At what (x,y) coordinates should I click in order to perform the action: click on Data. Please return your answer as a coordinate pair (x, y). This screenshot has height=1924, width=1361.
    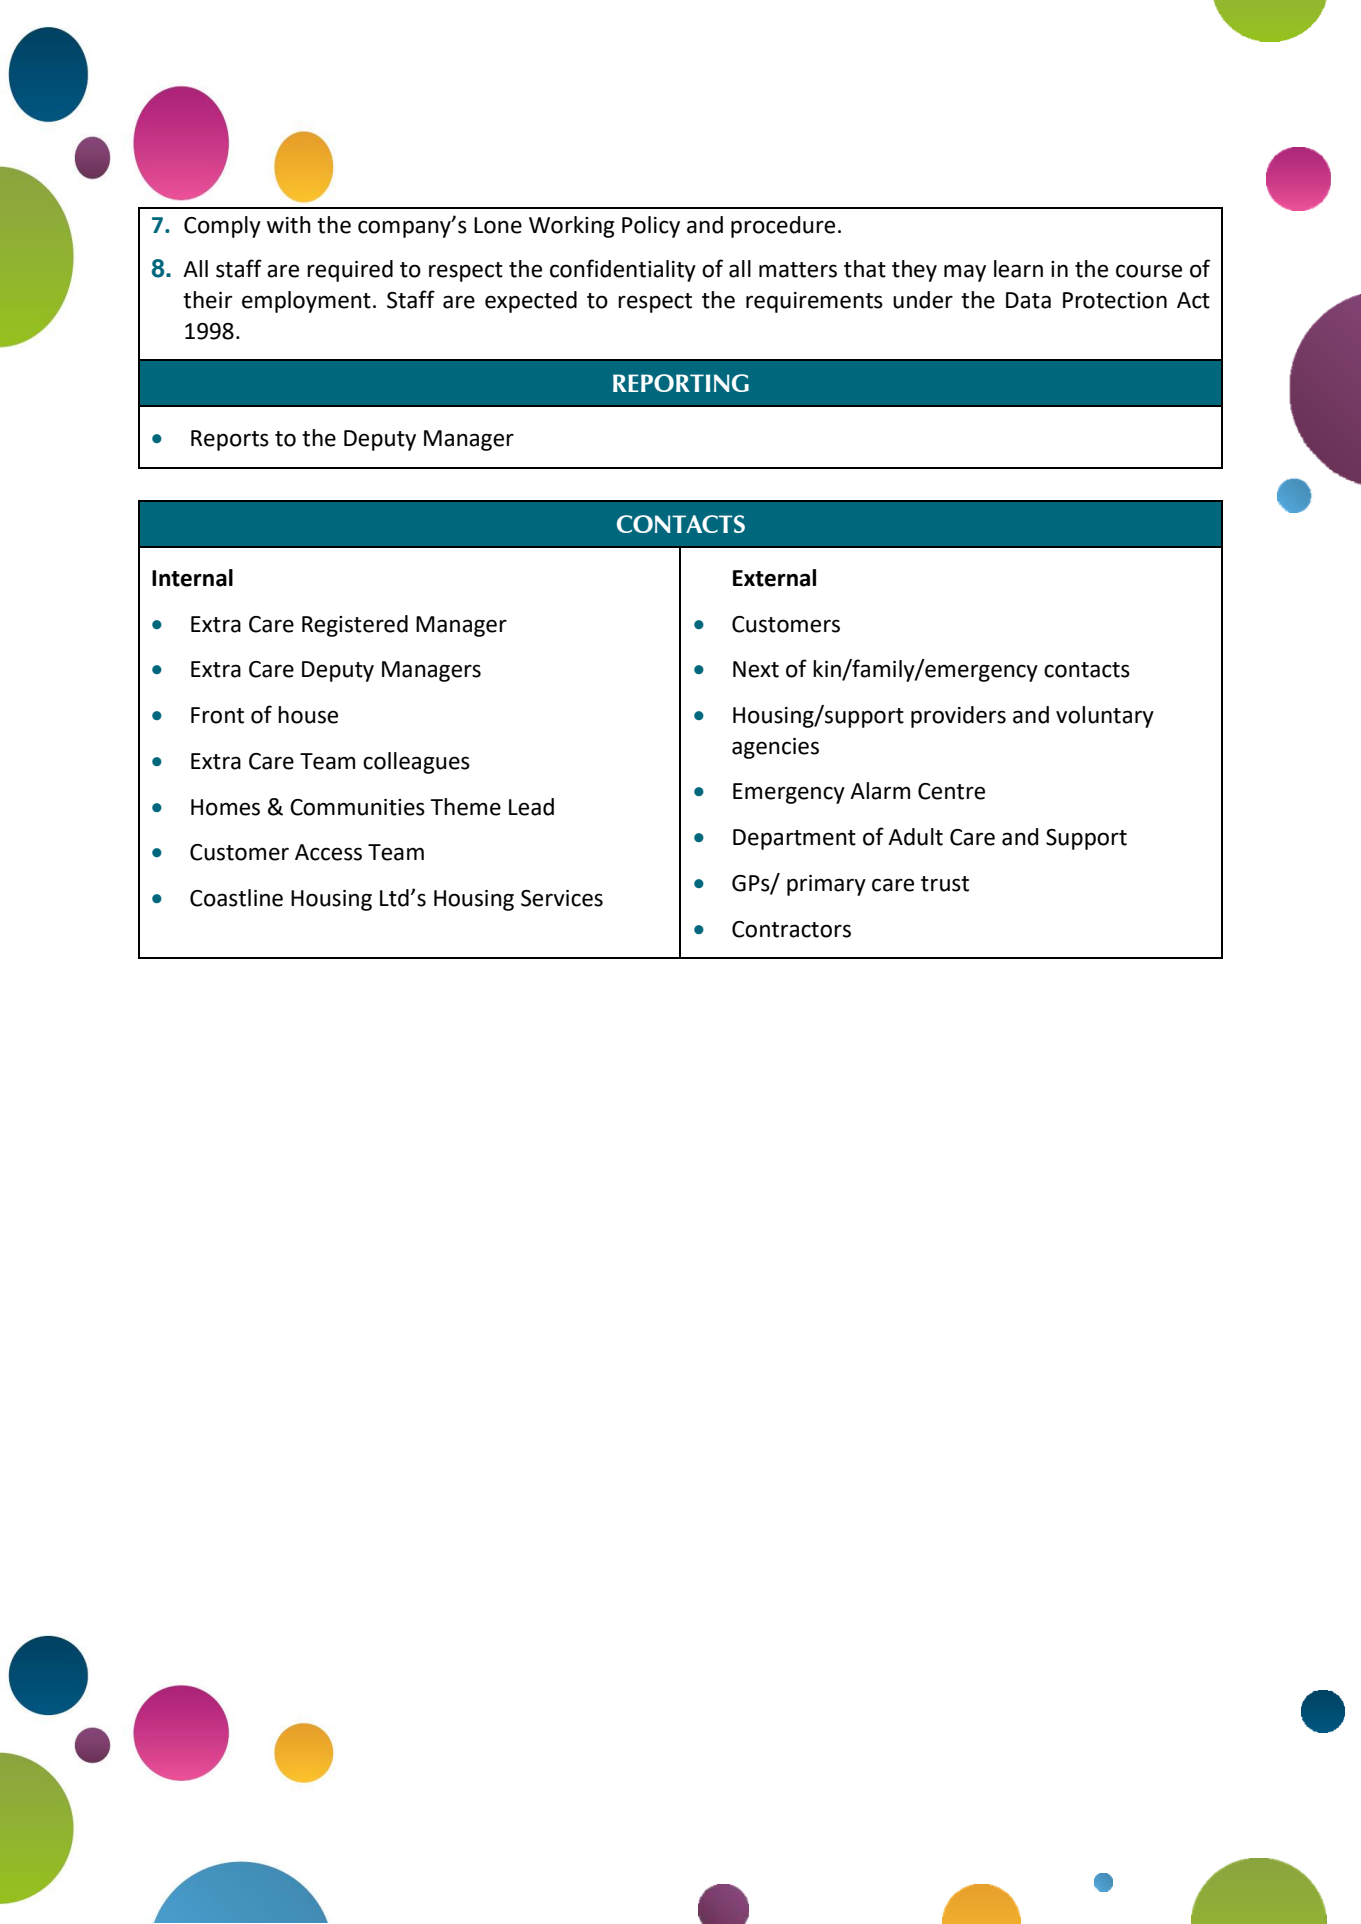
    Looking at the image, I should click on (1028, 300).
